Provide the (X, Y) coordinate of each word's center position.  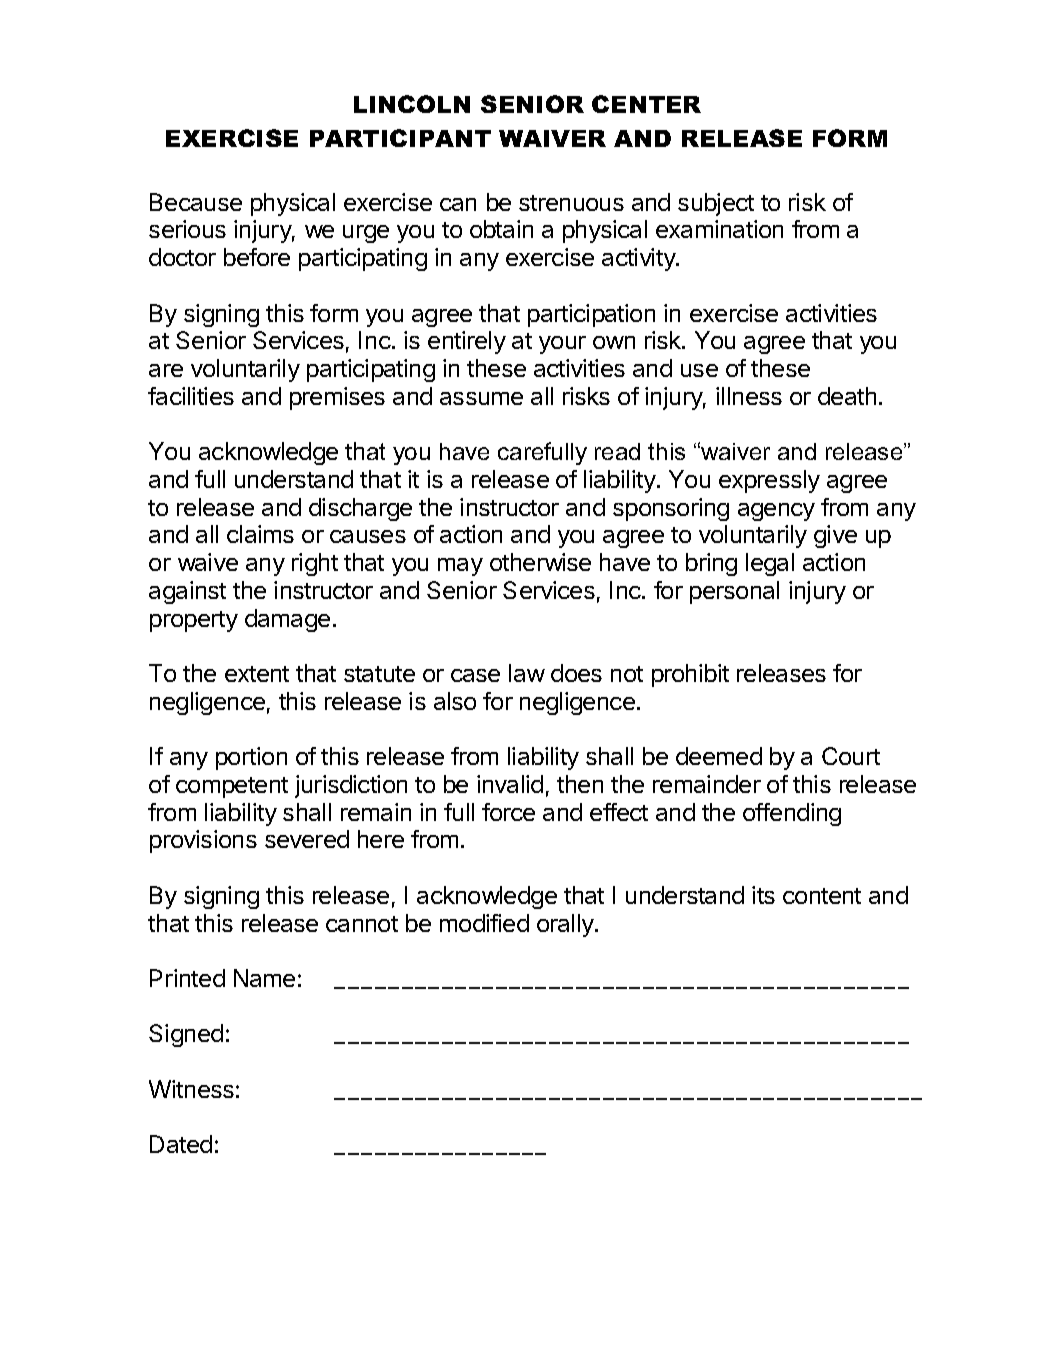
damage (287, 620)
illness (749, 396)
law (527, 673)
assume (481, 398)
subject (716, 204)
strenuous (571, 203)
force (508, 812)
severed (307, 839)
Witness (191, 1089)
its (763, 895)
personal (734, 592)
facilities (191, 396)
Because (196, 202)
